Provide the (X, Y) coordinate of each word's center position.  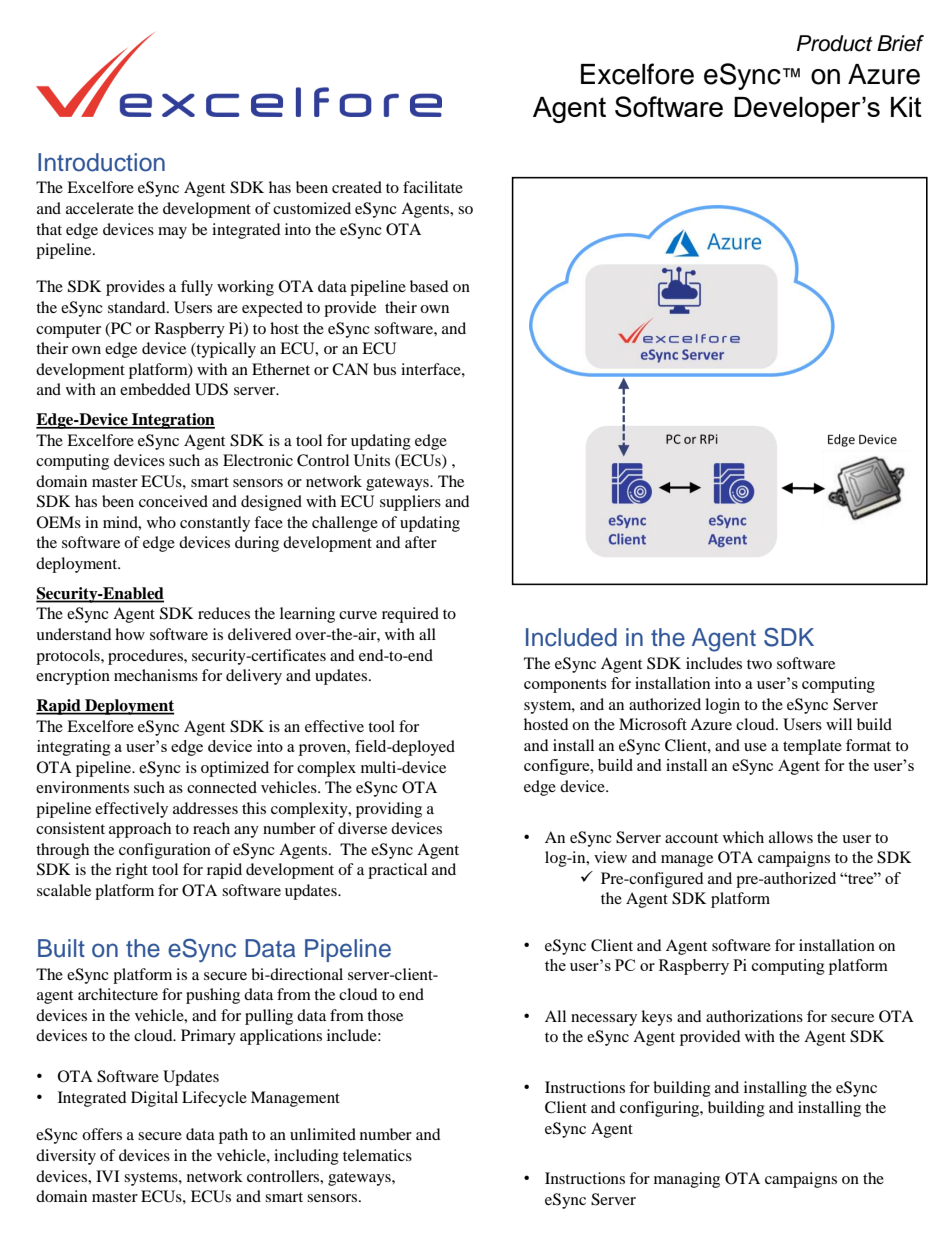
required (410, 615)
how (130, 634)
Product (835, 43)
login (722, 706)
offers (102, 1134)
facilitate (433, 187)
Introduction (101, 162)
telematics (377, 1155)
